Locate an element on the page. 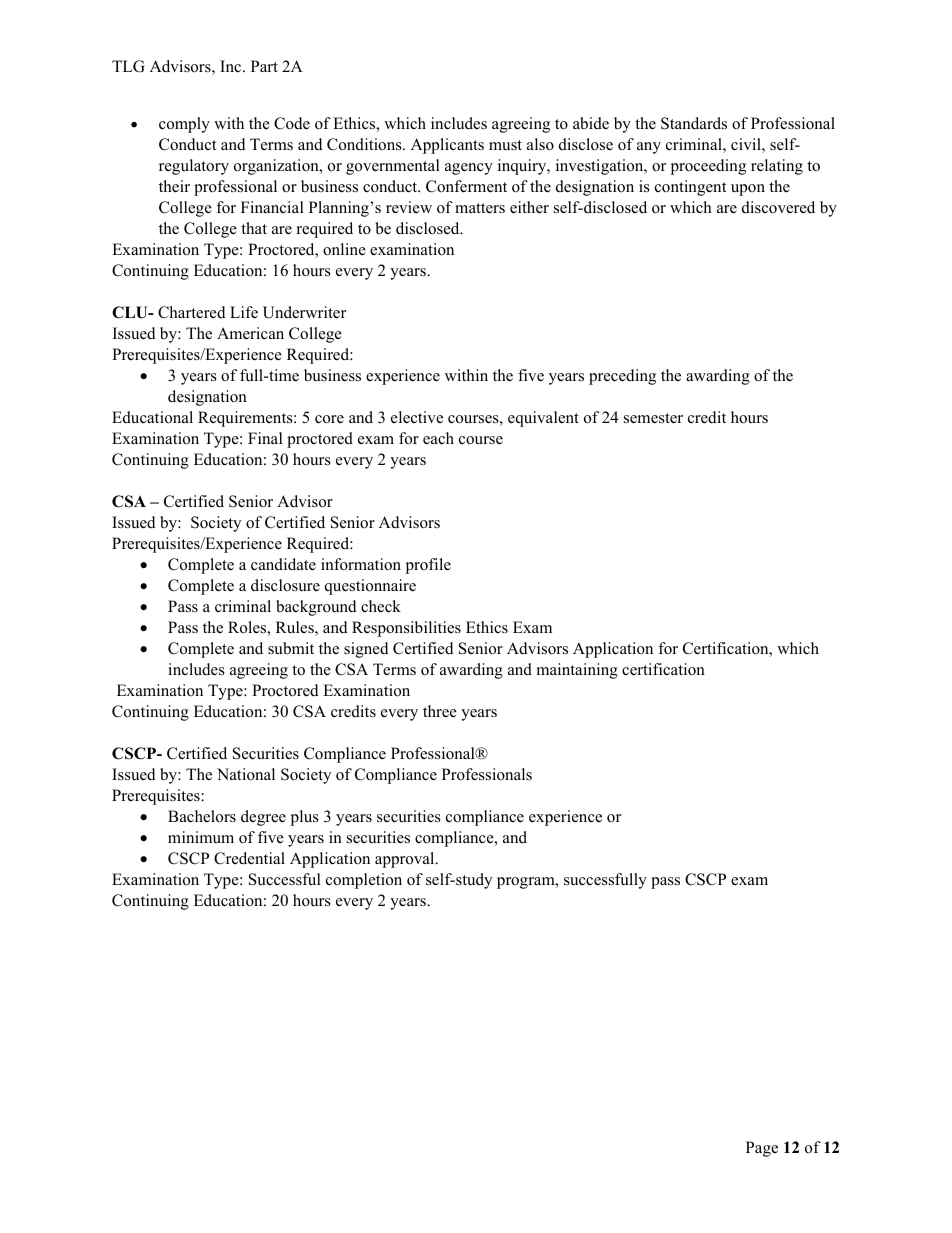 Image resolution: width=952 pixels, height=1233 pixels. Standards is located at coordinates (694, 123).
